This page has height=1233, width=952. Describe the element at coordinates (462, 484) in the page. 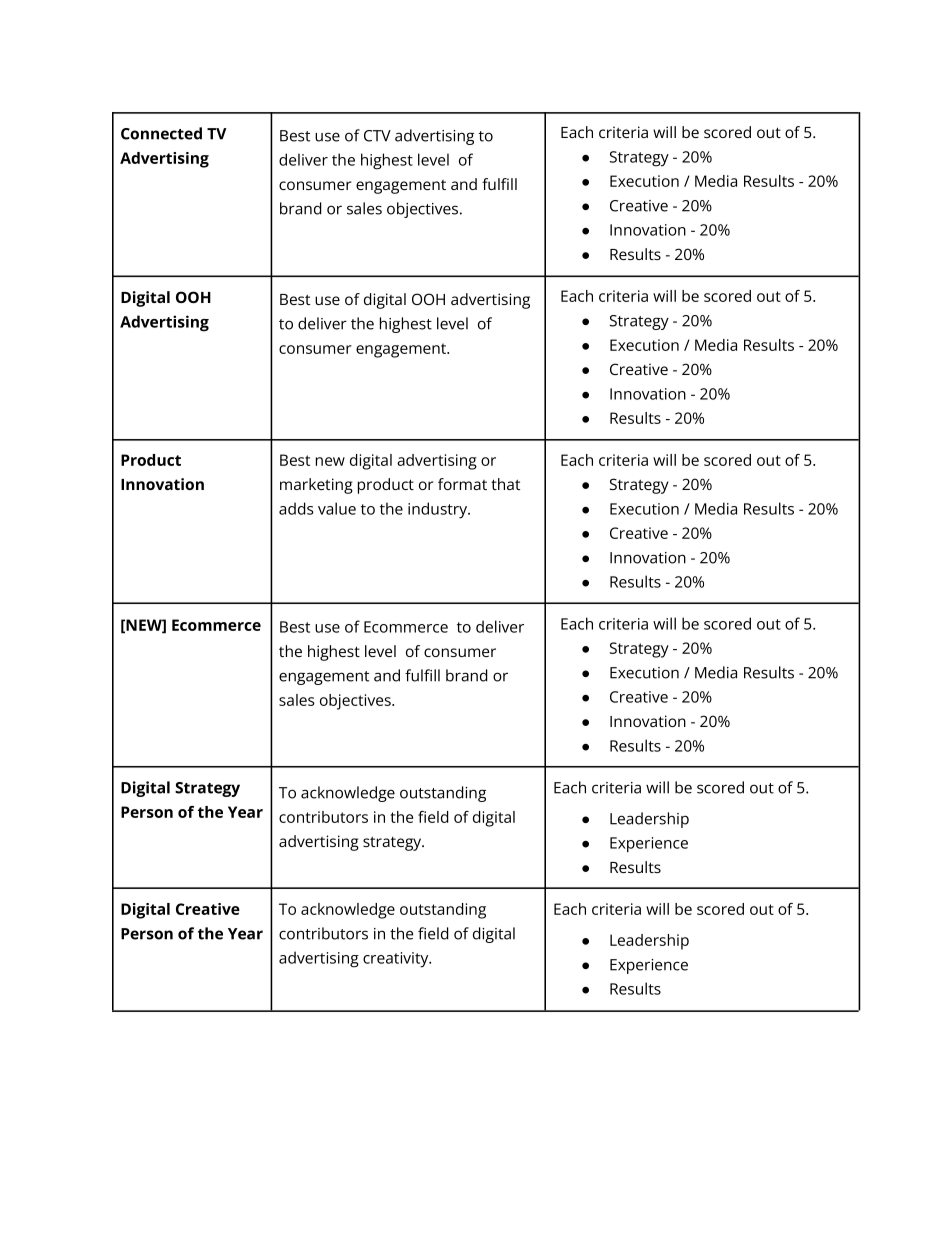

I see `format` at that location.
